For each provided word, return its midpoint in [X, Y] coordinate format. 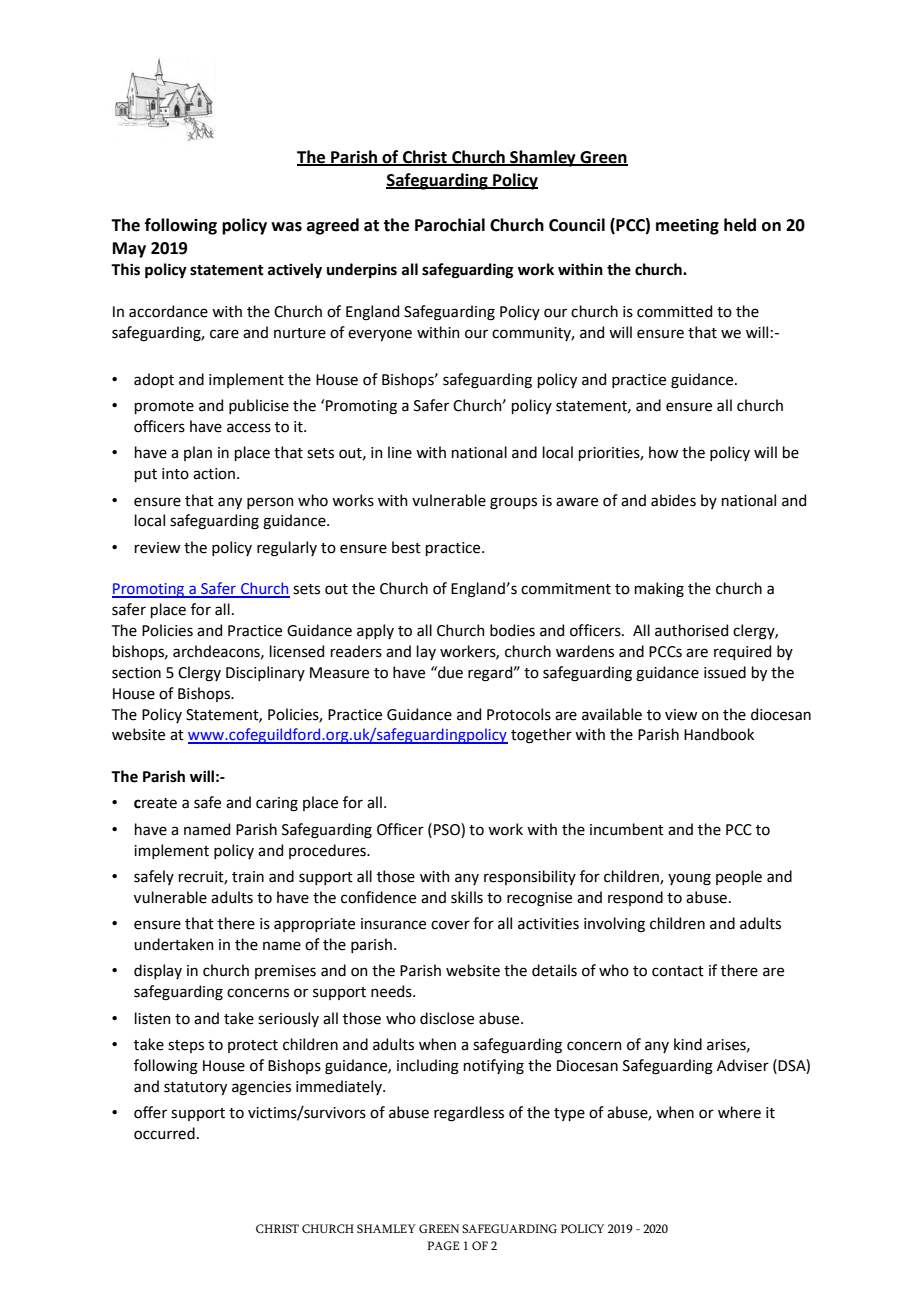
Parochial [450, 225]
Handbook [719, 734]
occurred [164, 1133]
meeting [687, 226]
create [155, 803]
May [129, 250]
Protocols [519, 714]
